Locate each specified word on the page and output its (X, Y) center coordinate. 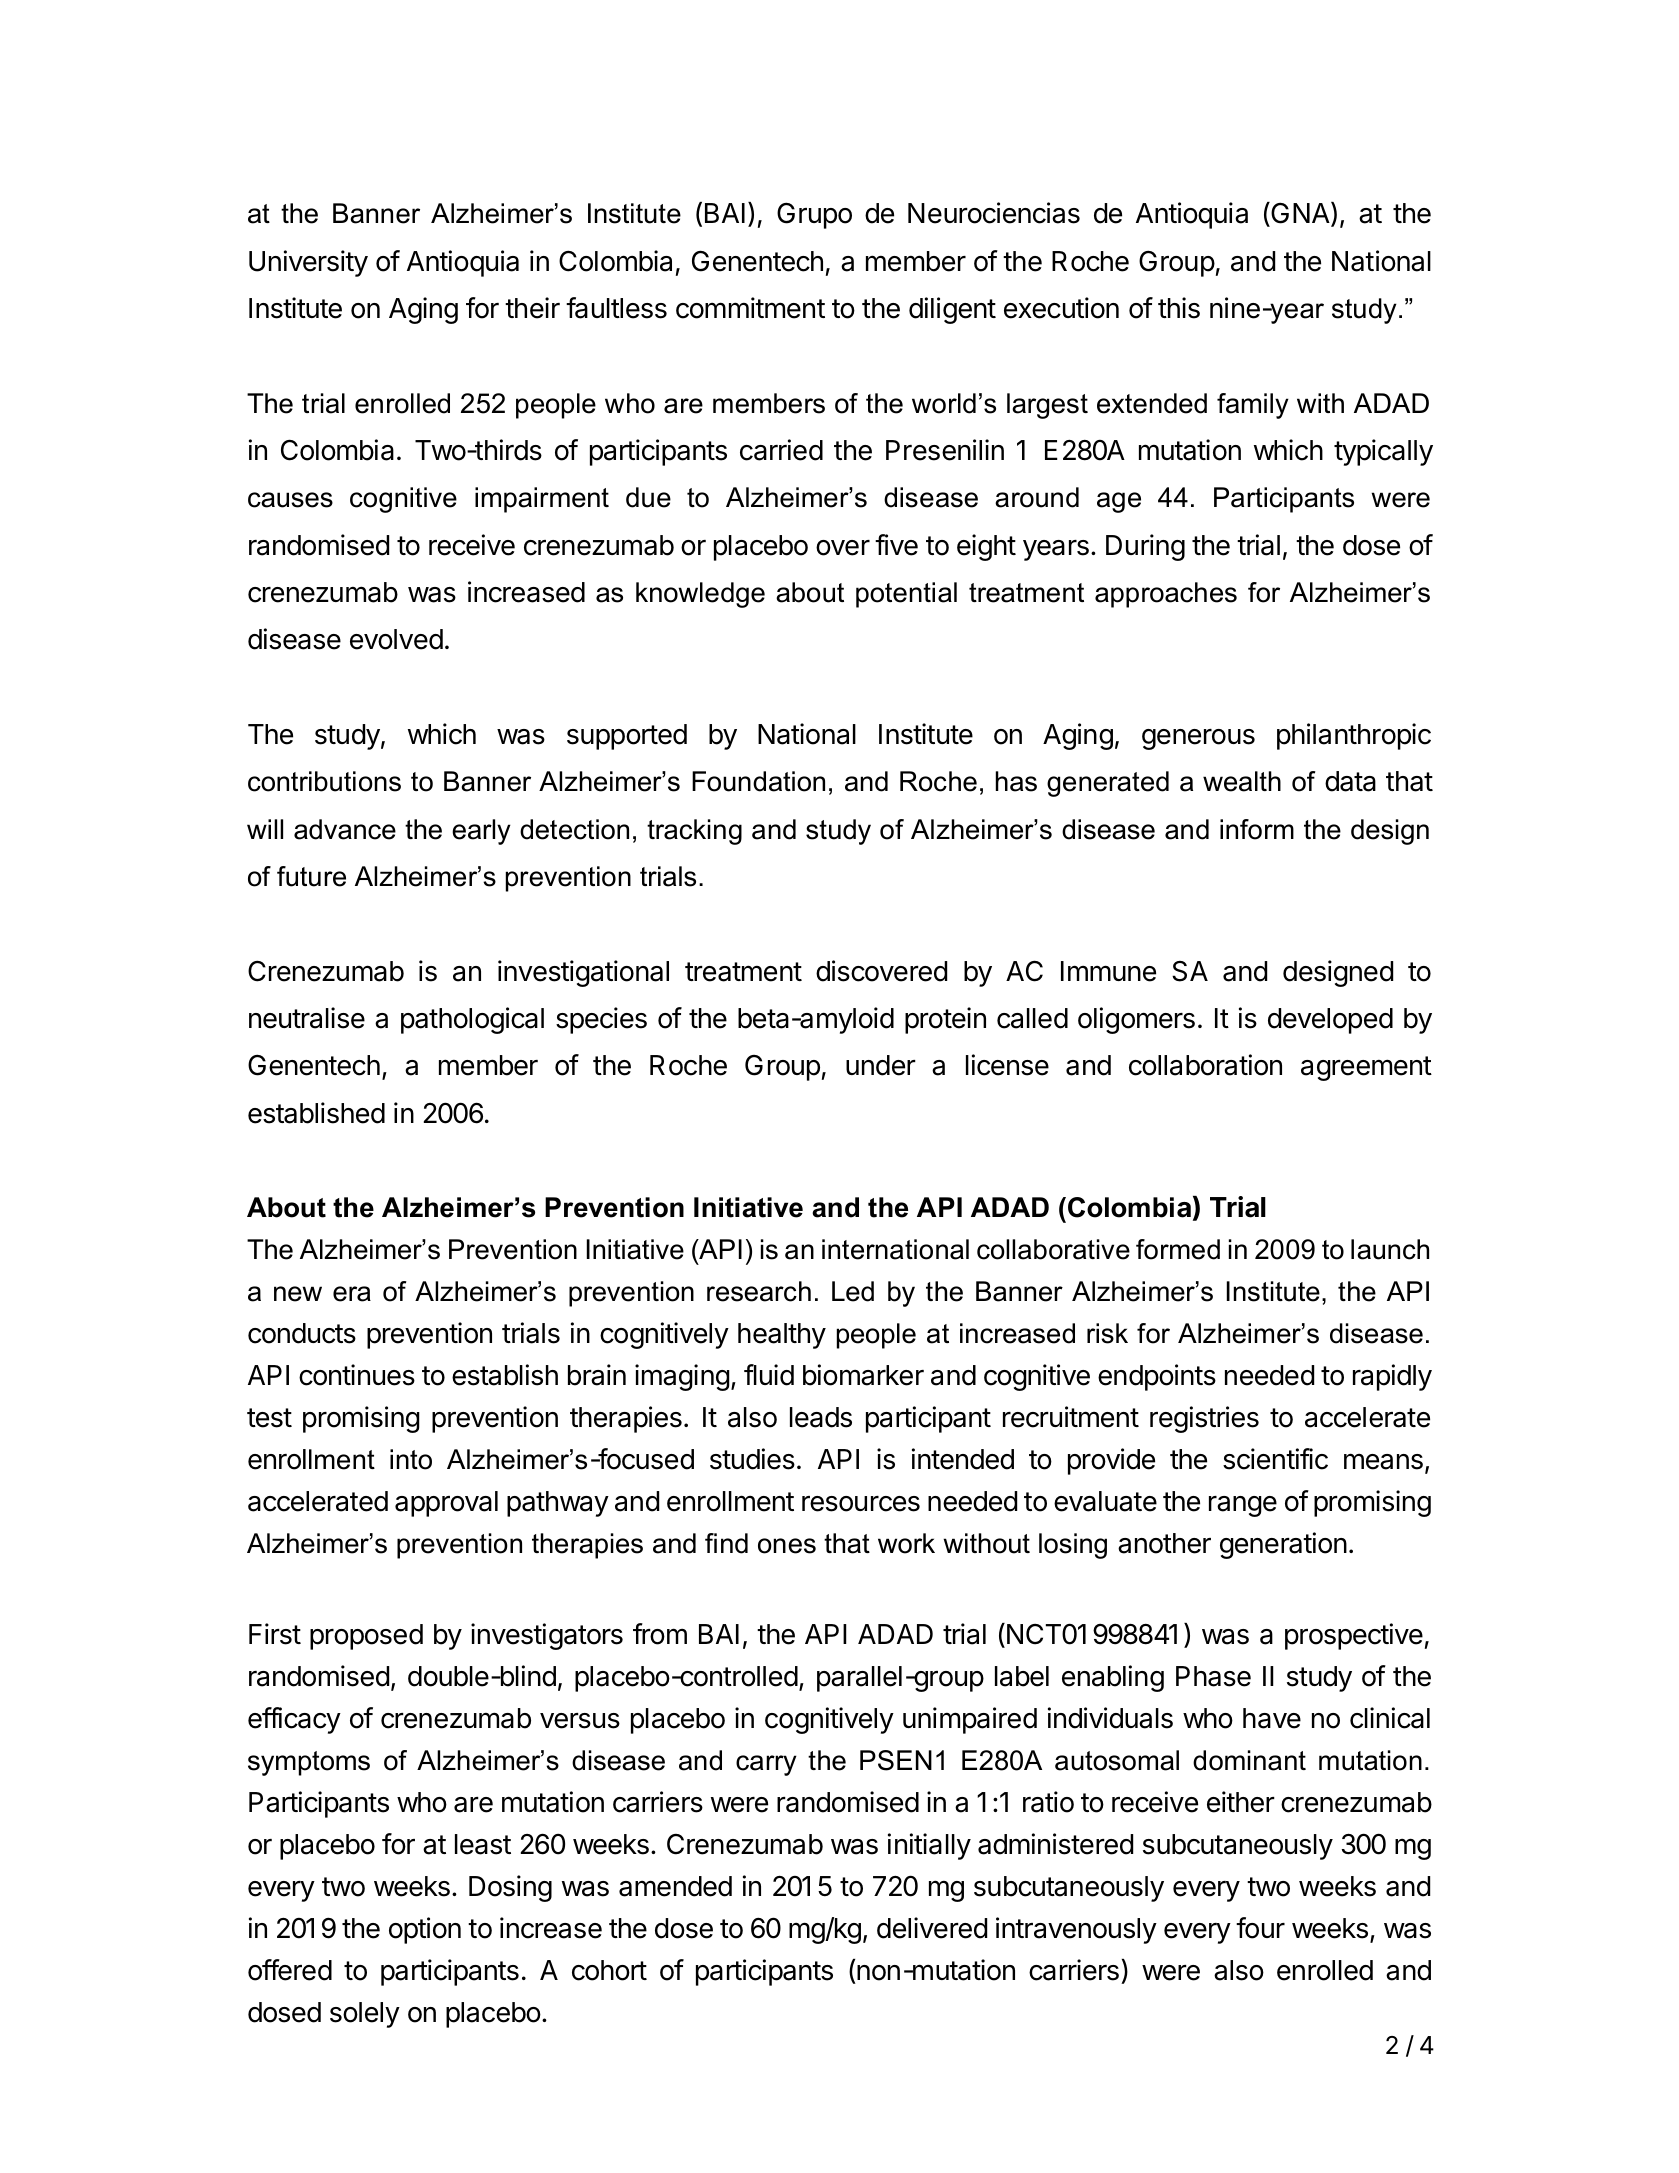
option (425, 1930)
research (759, 1291)
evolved (396, 639)
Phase (1213, 1676)
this (1179, 308)
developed (1330, 1021)
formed (1178, 1249)
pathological (472, 1020)
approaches (1166, 595)
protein (945, 1020)
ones (787, 1546)
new (298, 1294)
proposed (366, 1637)
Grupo (814, 215)
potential (906, 595)
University (308, 263)
